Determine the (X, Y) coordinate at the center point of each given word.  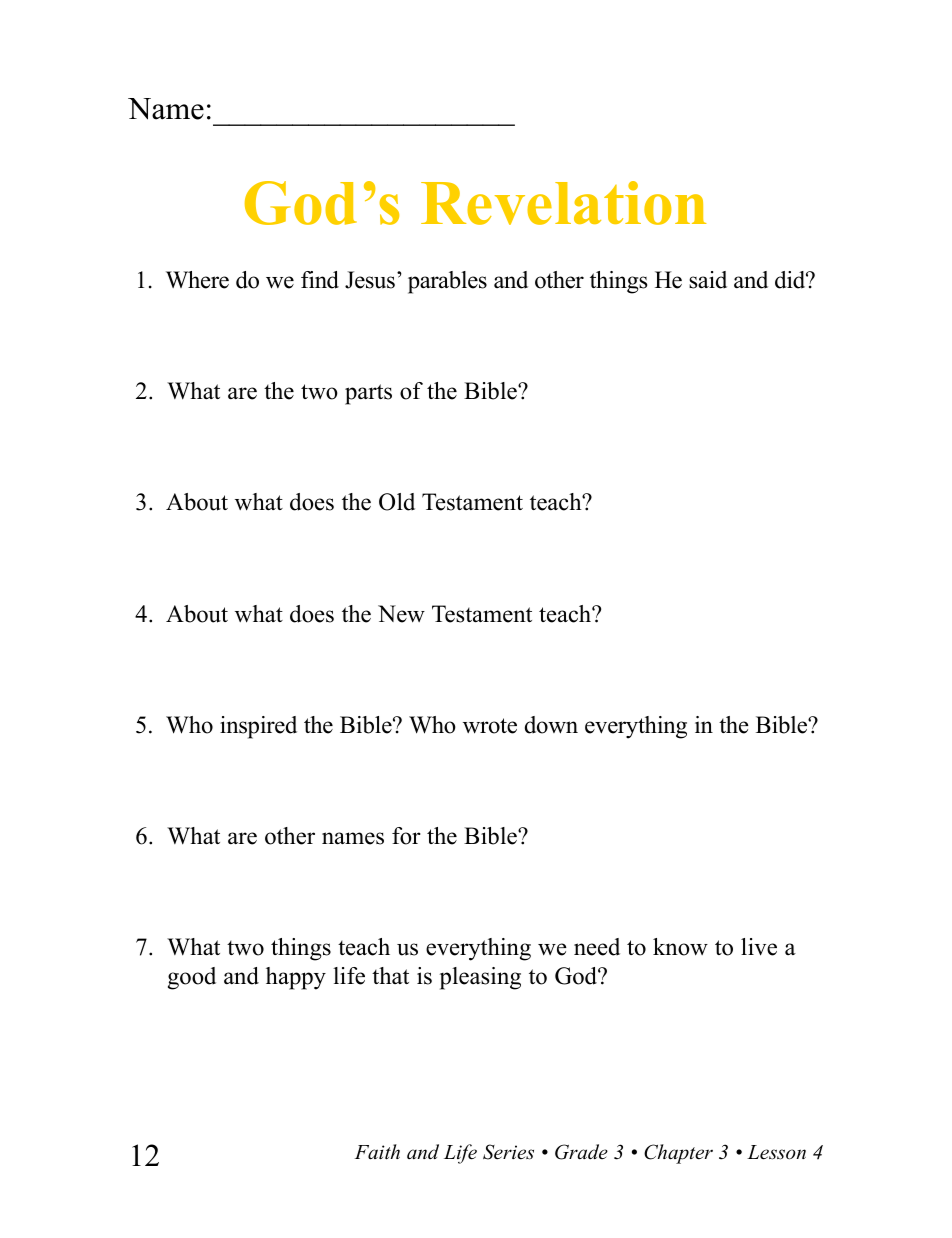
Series (508, 1152)
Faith (377, 1152)
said (708, 280)
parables (447, 282)
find (320, 280)
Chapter (678, 1154)
